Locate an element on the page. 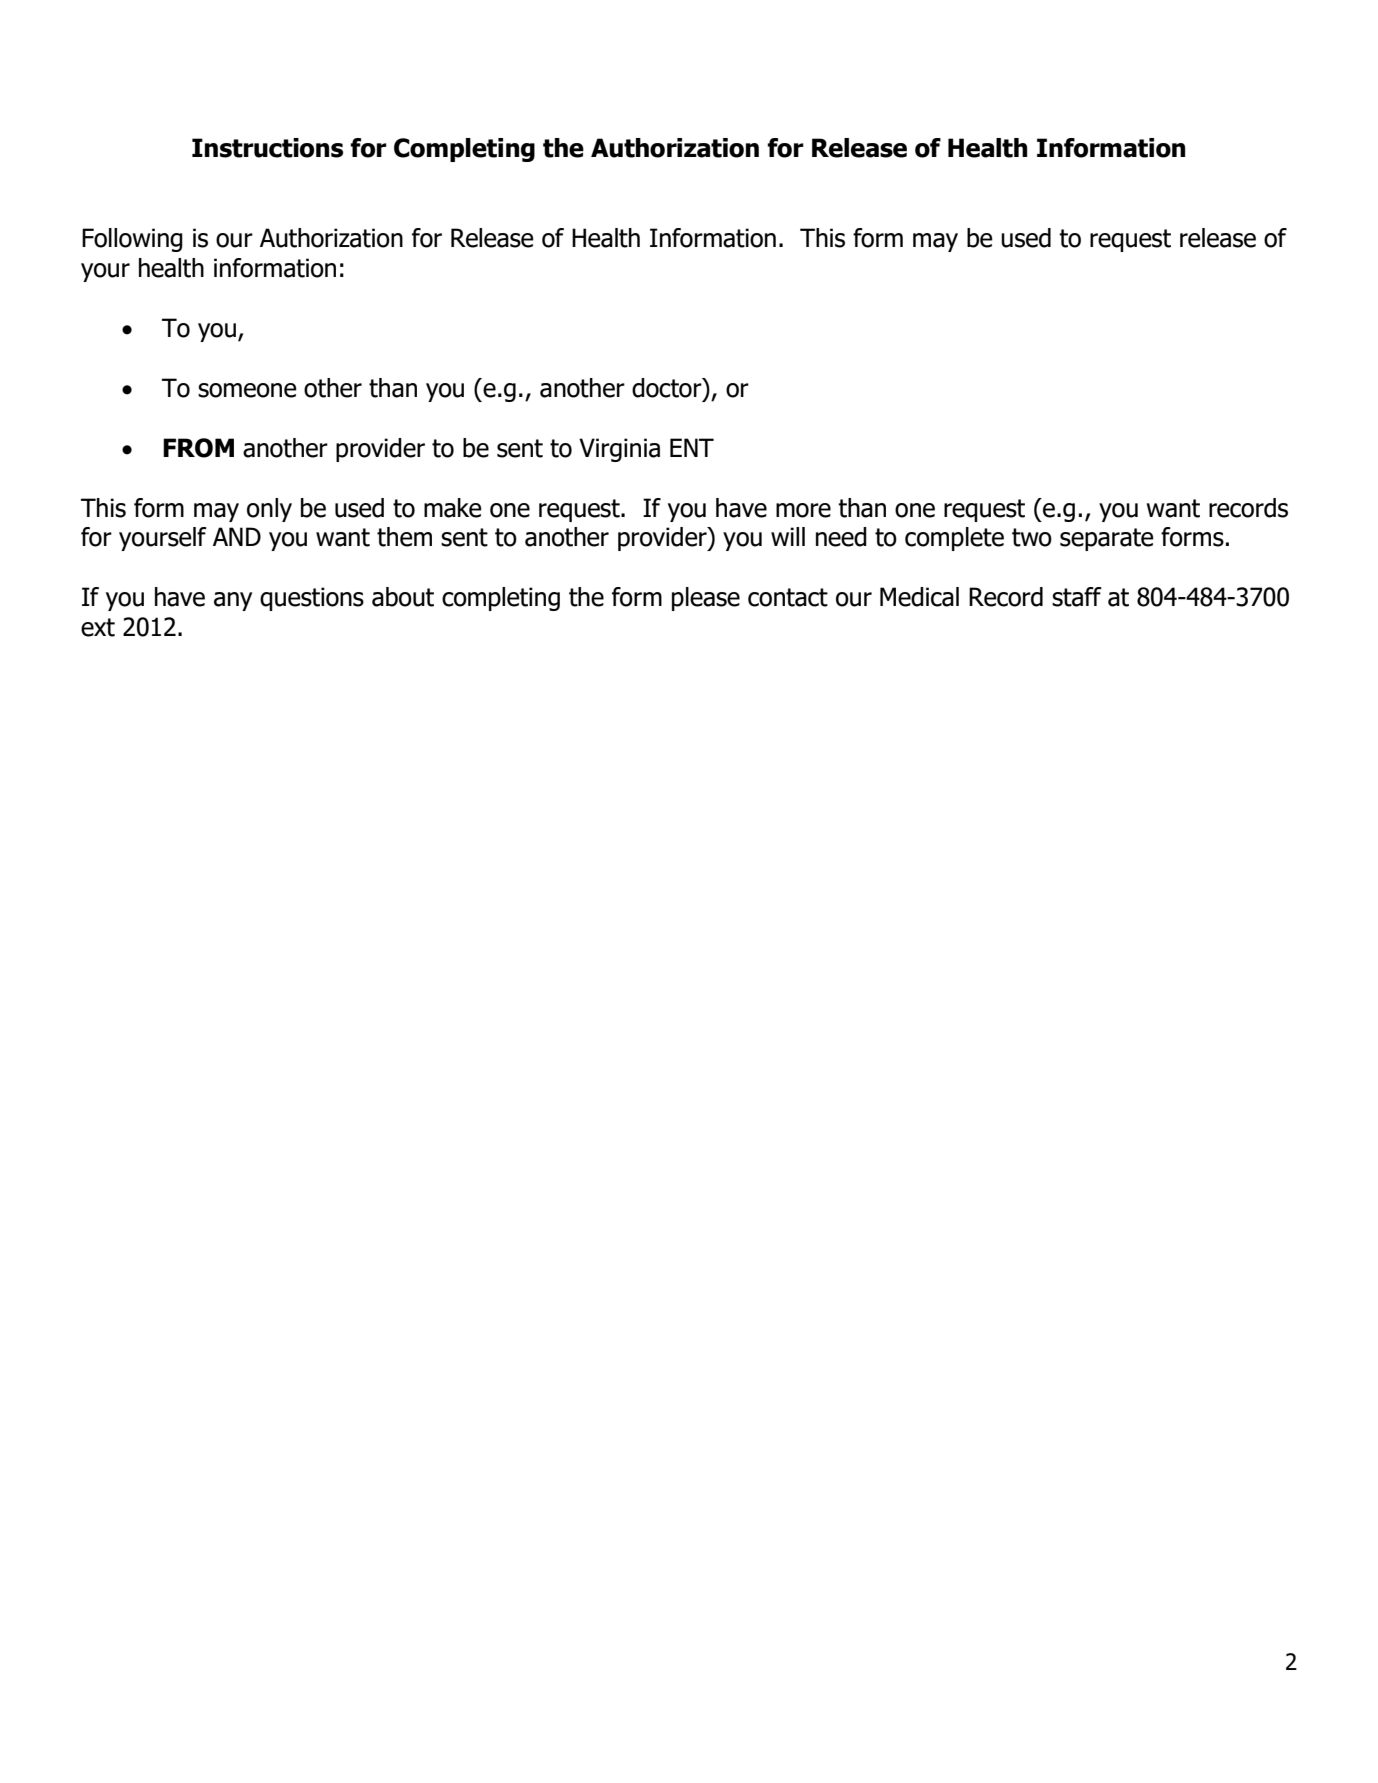 Image resolution: width=1378 pixels, height=1783 pixels. doctor is located at coordinates (668, 388).
